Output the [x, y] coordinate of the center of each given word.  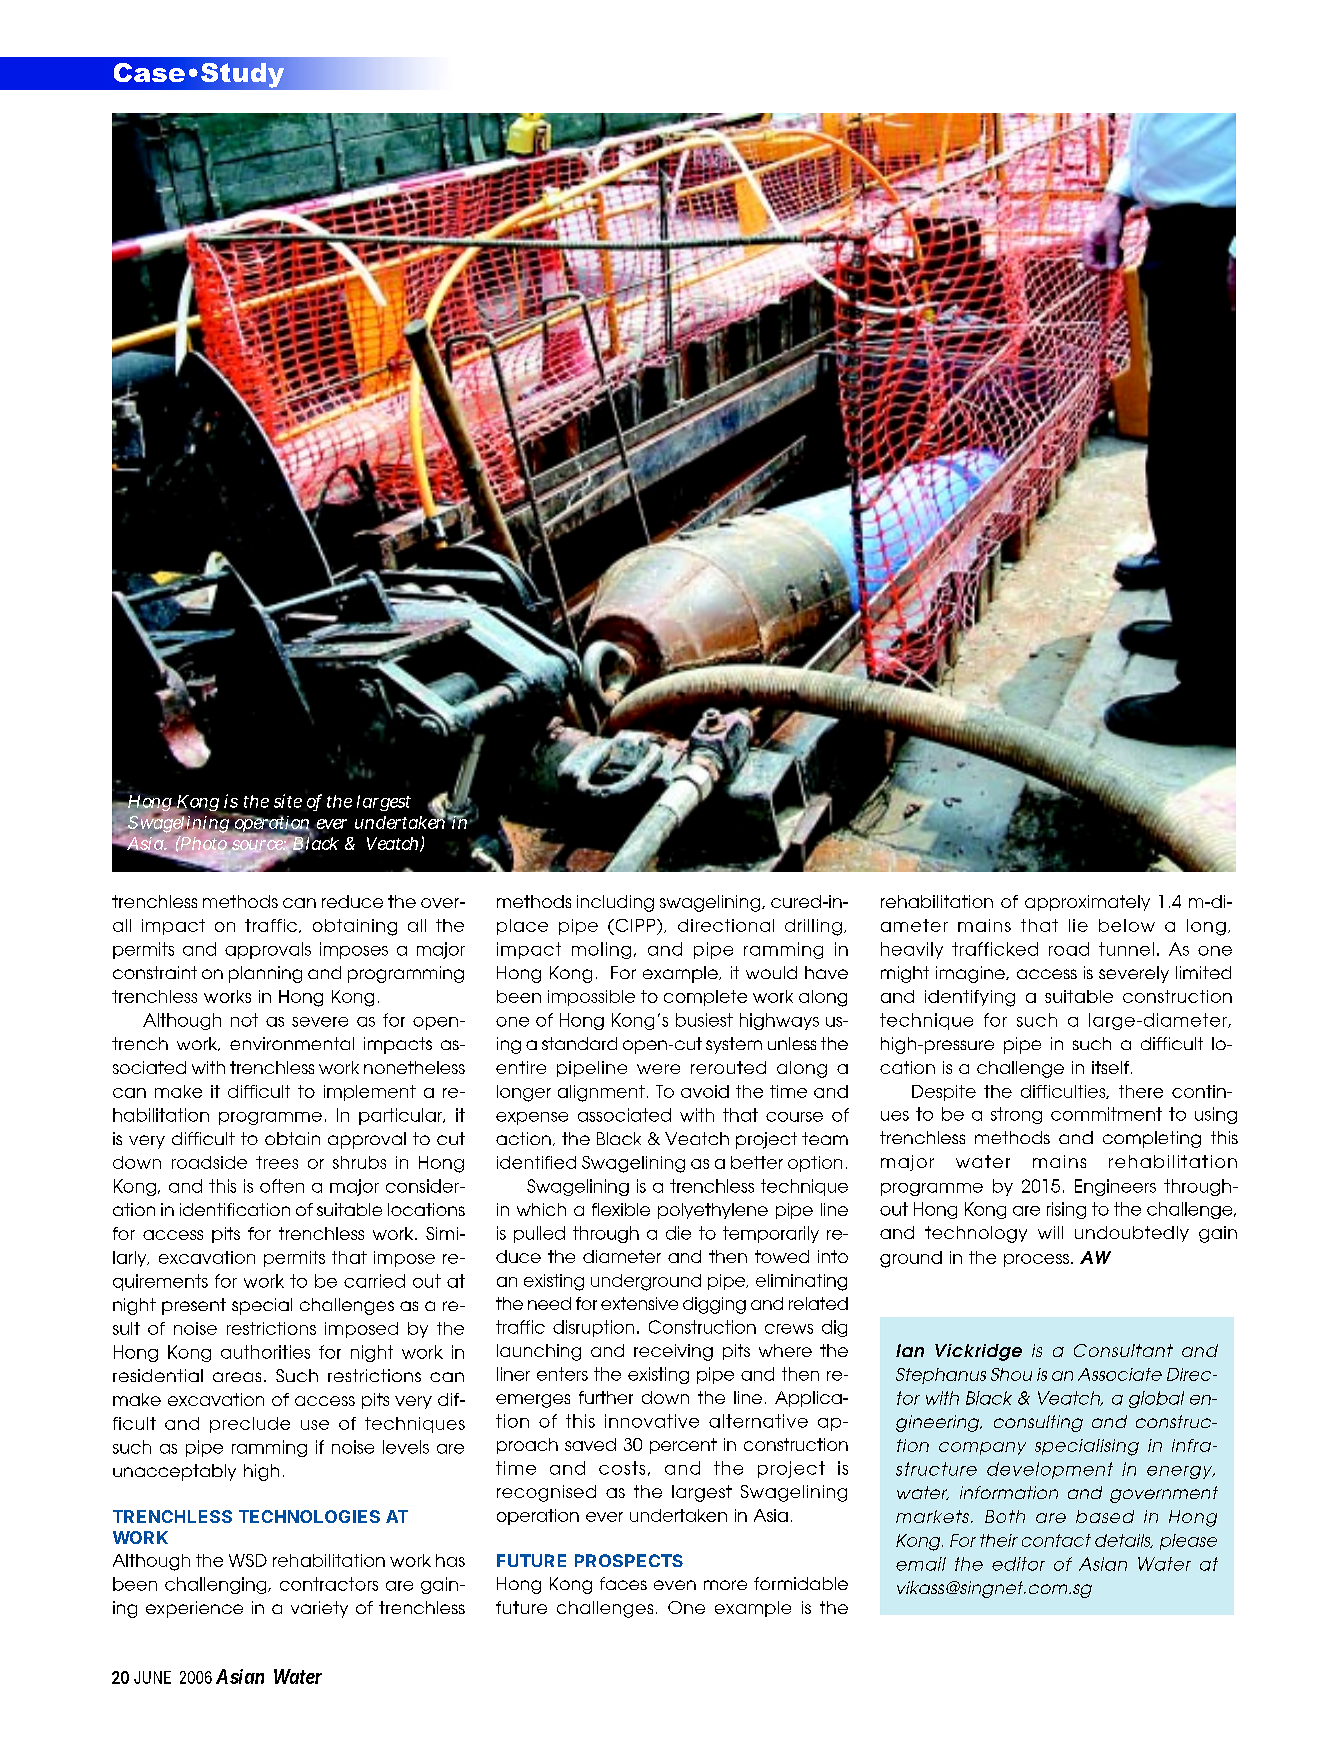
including [615, 903]
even [675, 1585]
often [282, 1186]
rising [1066, 1210]
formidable [801, 1583]
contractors [329, 1584]
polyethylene [713, 1211]
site [288, 801]
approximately [1087, 903]
